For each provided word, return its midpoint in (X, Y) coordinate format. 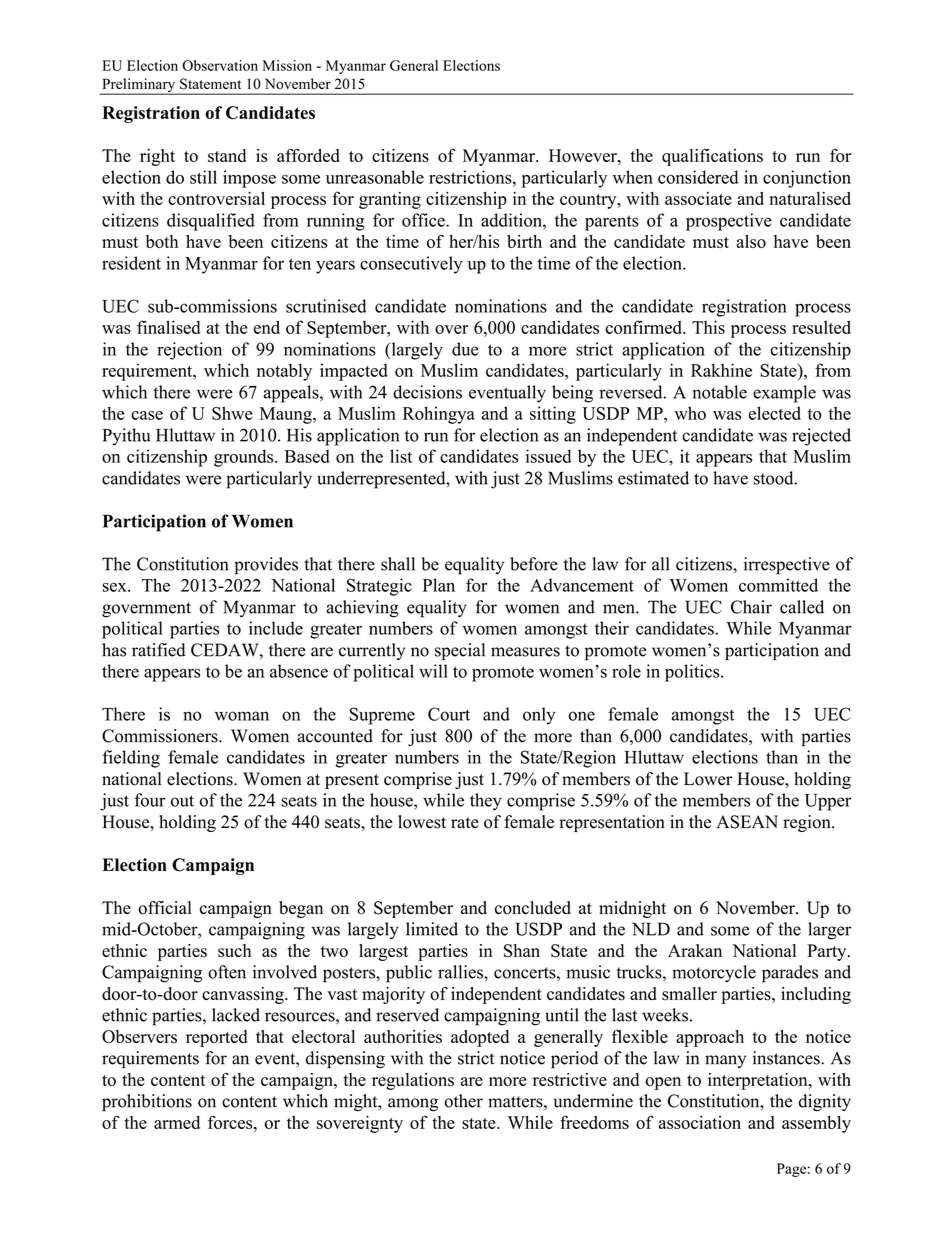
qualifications (712, 157)
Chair (751, 607)
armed (177, 1122)
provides (266, 566)
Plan (439, 585)
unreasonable (375, 177)
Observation (220, 65)
